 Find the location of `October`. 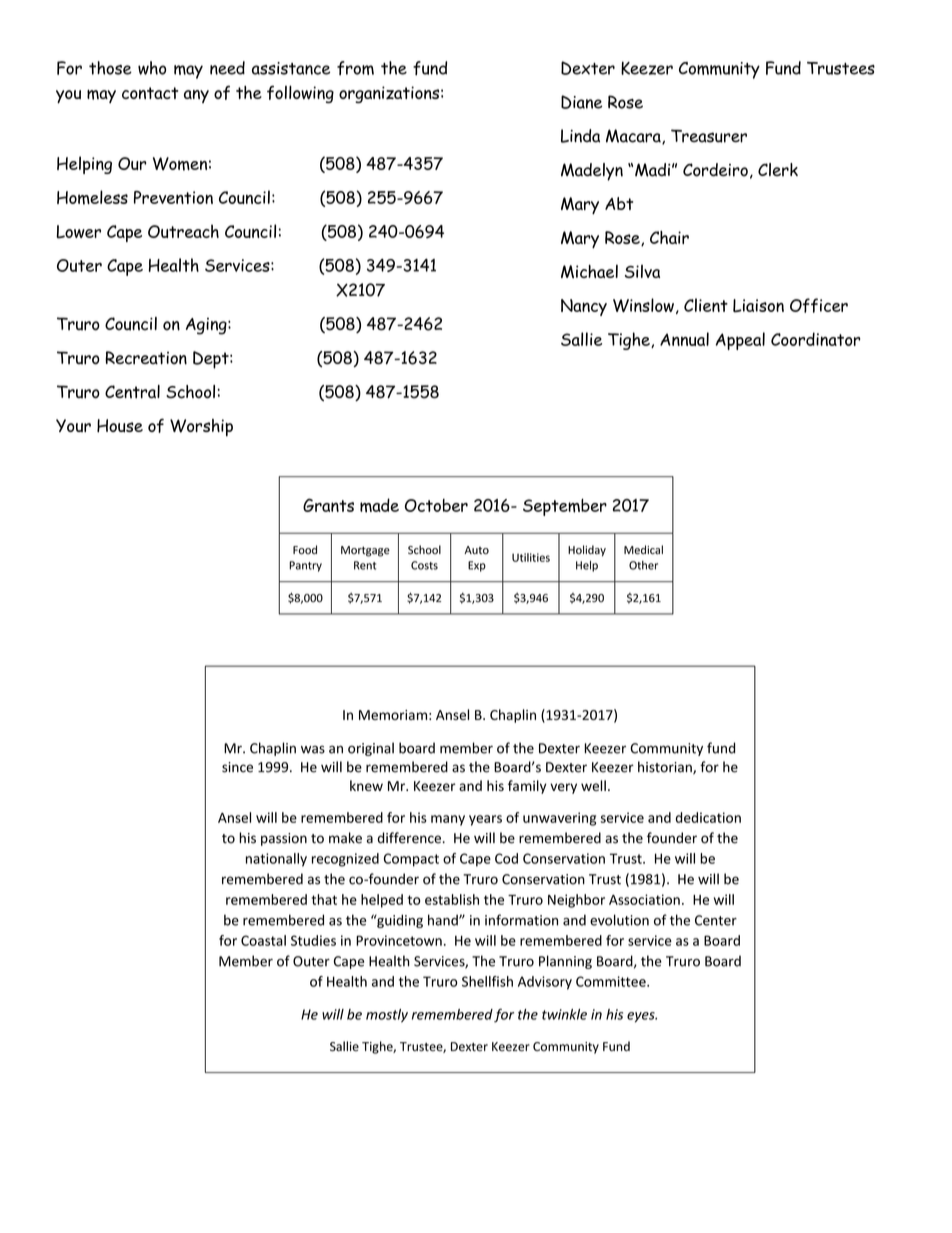

October is located at coordinates (436, 505).
